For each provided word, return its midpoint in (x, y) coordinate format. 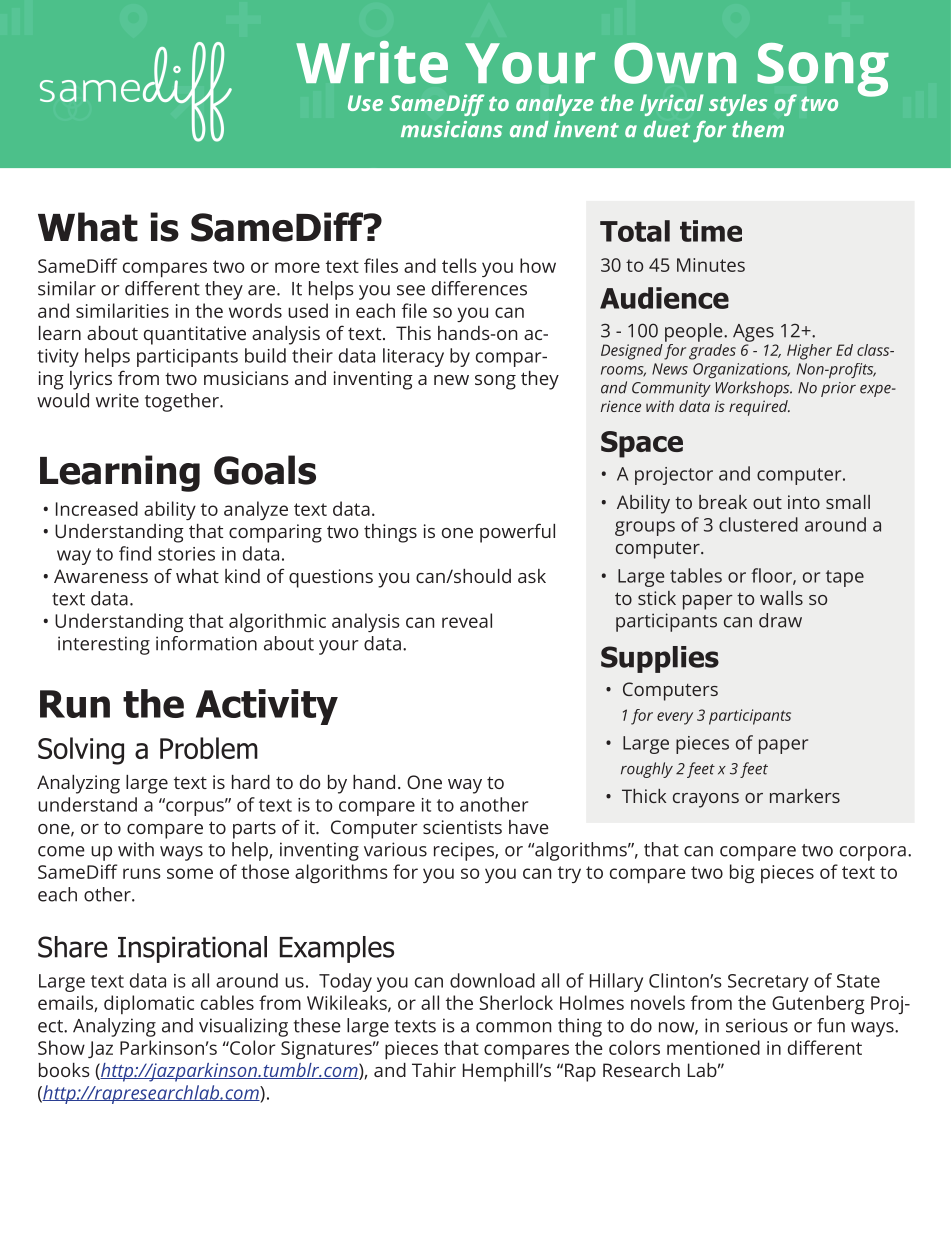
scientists (462, 827)
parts (254, 830)
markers (805, 796)
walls (781, 598)
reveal (467, 620)
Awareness (101, 576)
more (297, 267)
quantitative (195, 335)
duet (667, 129)
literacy (413, 357)
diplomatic (149, 1004)
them (758, 129)
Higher (809, 352)
